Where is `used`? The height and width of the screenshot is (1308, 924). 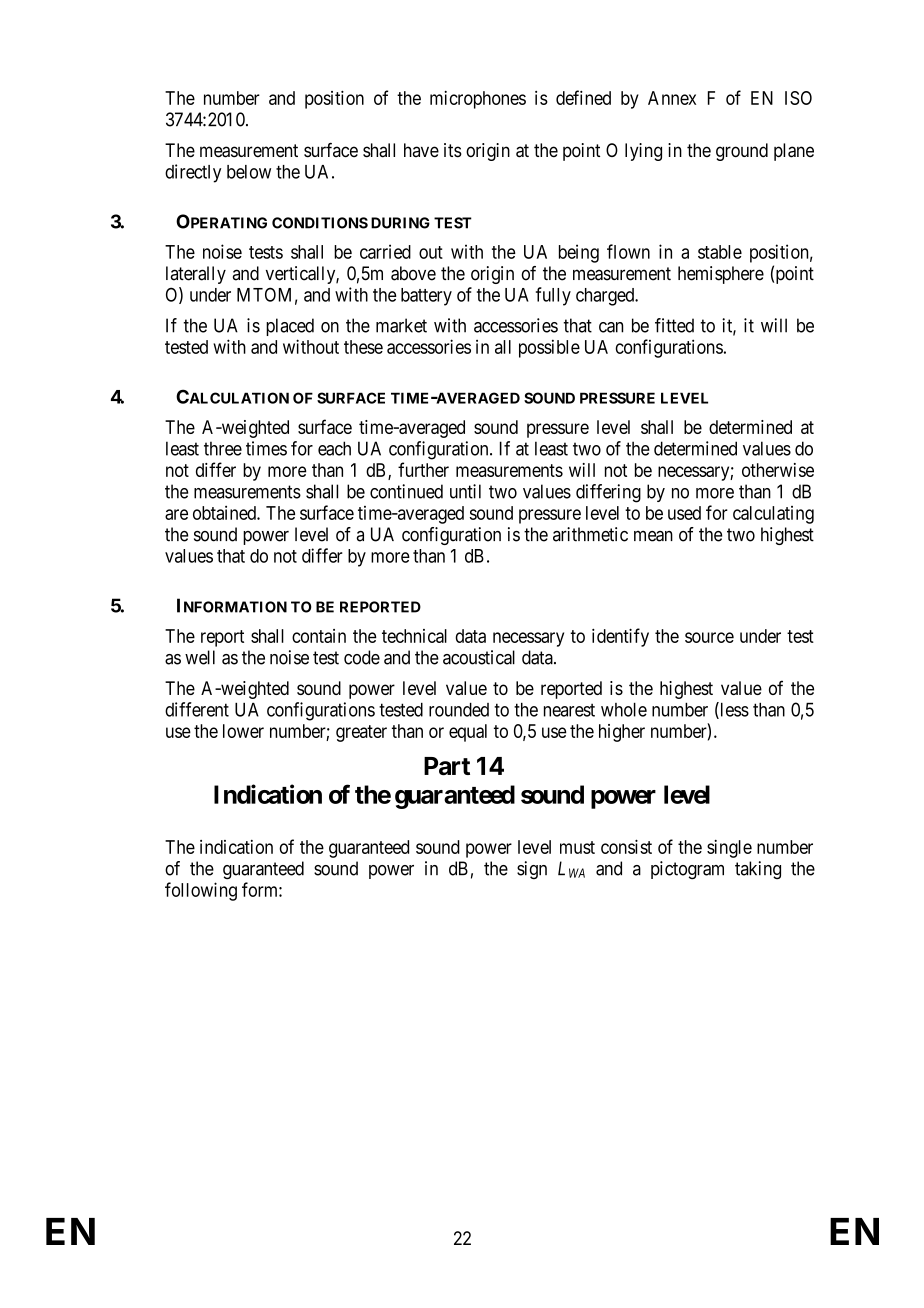 used is located at coordinates (684, 513).
